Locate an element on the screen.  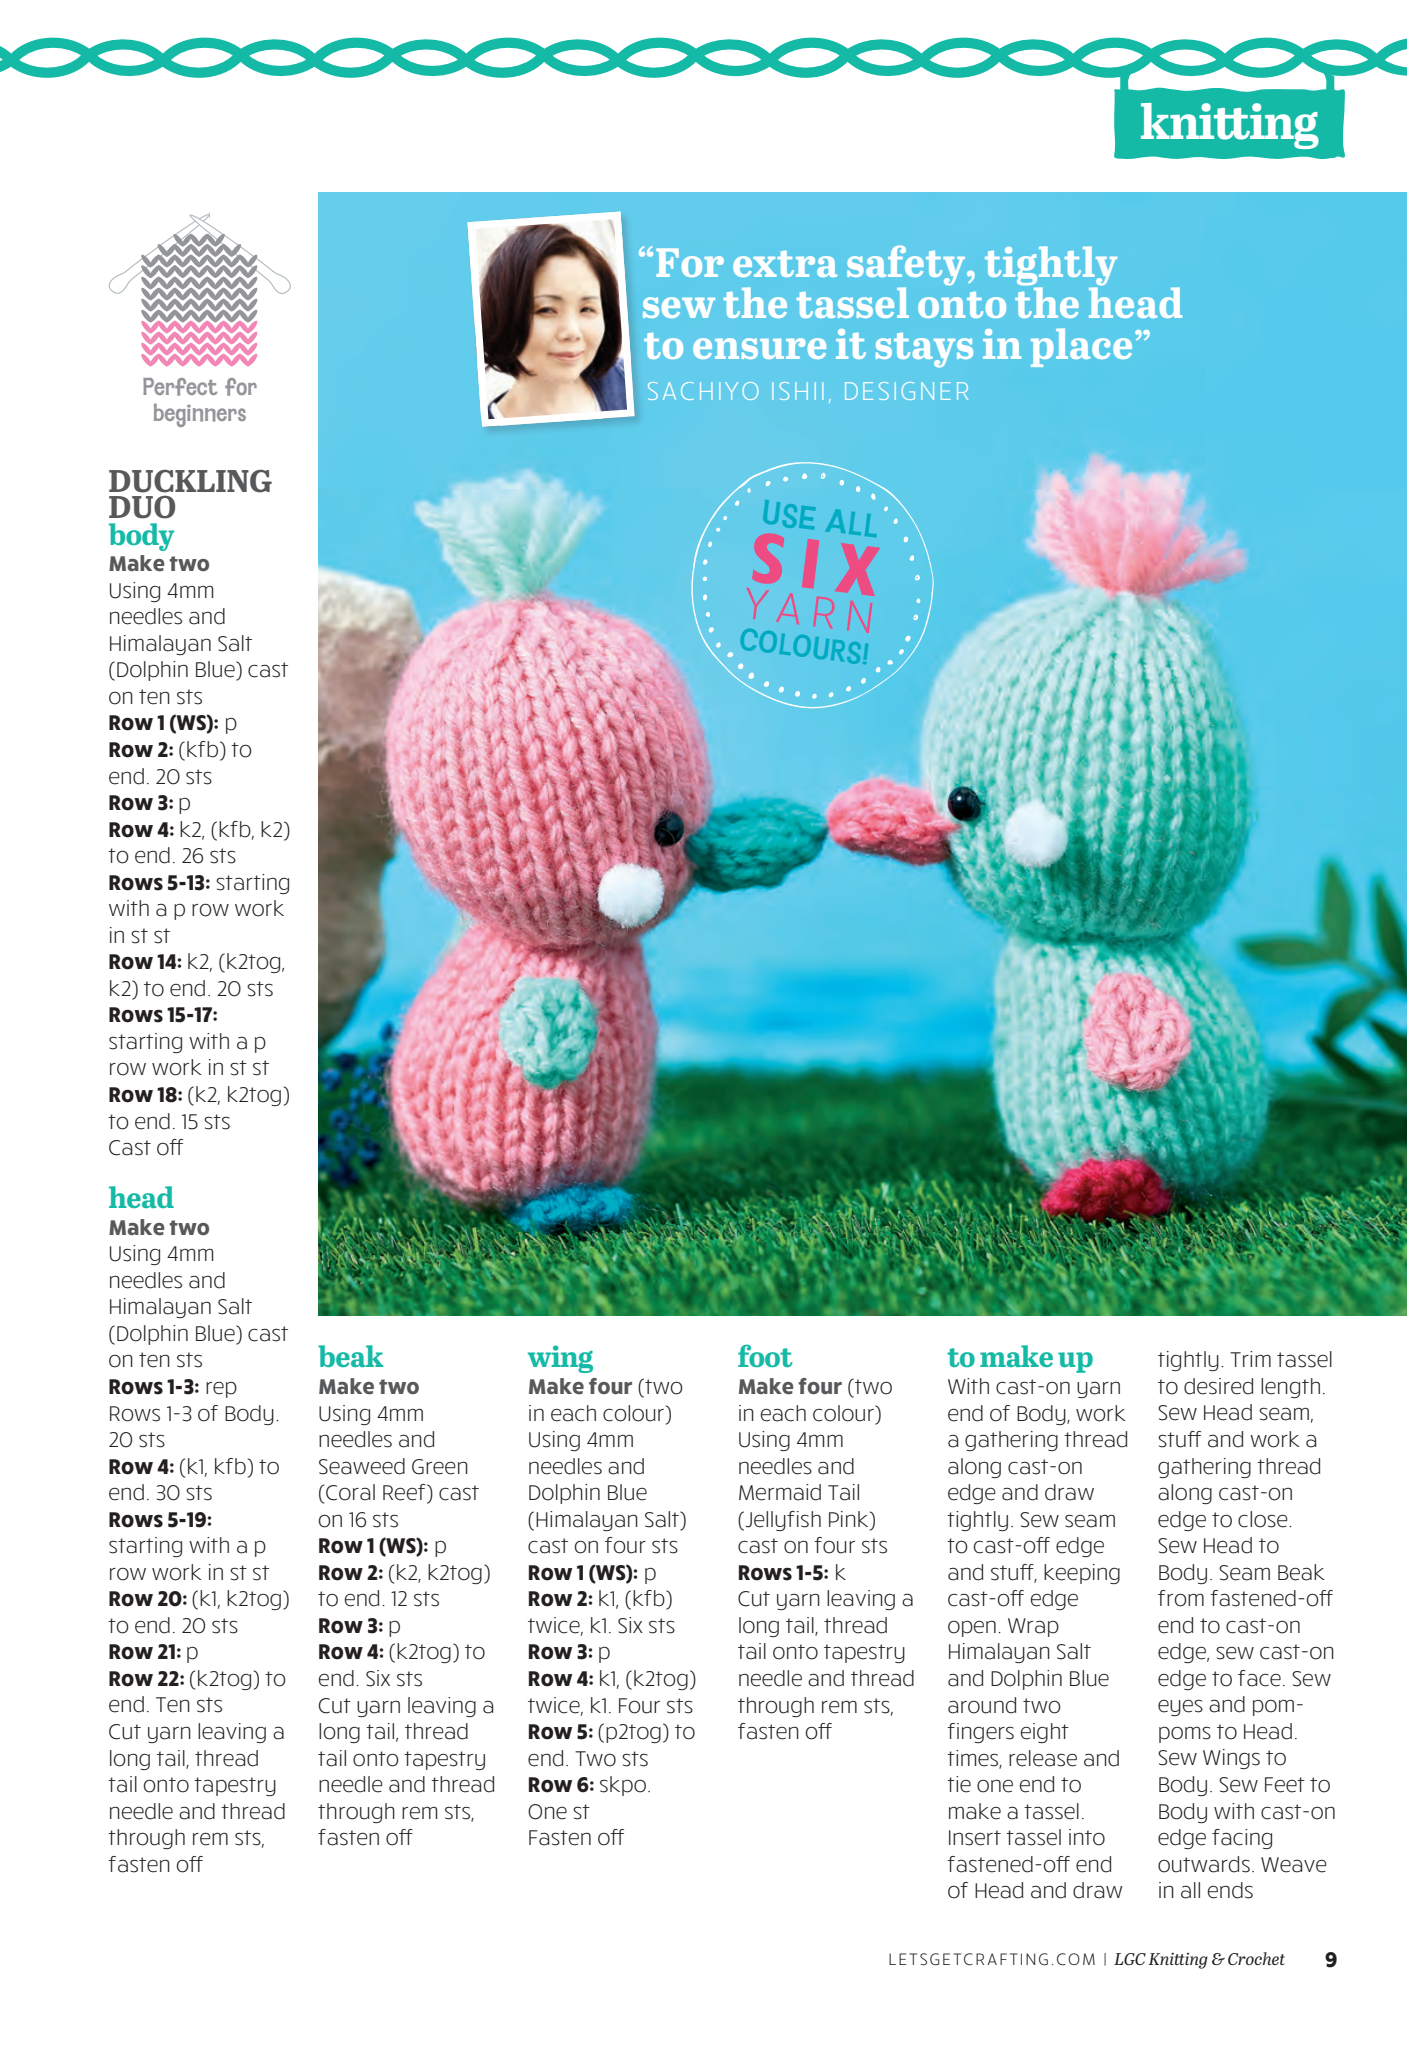
rep is located at coordinates (221, 1390).
